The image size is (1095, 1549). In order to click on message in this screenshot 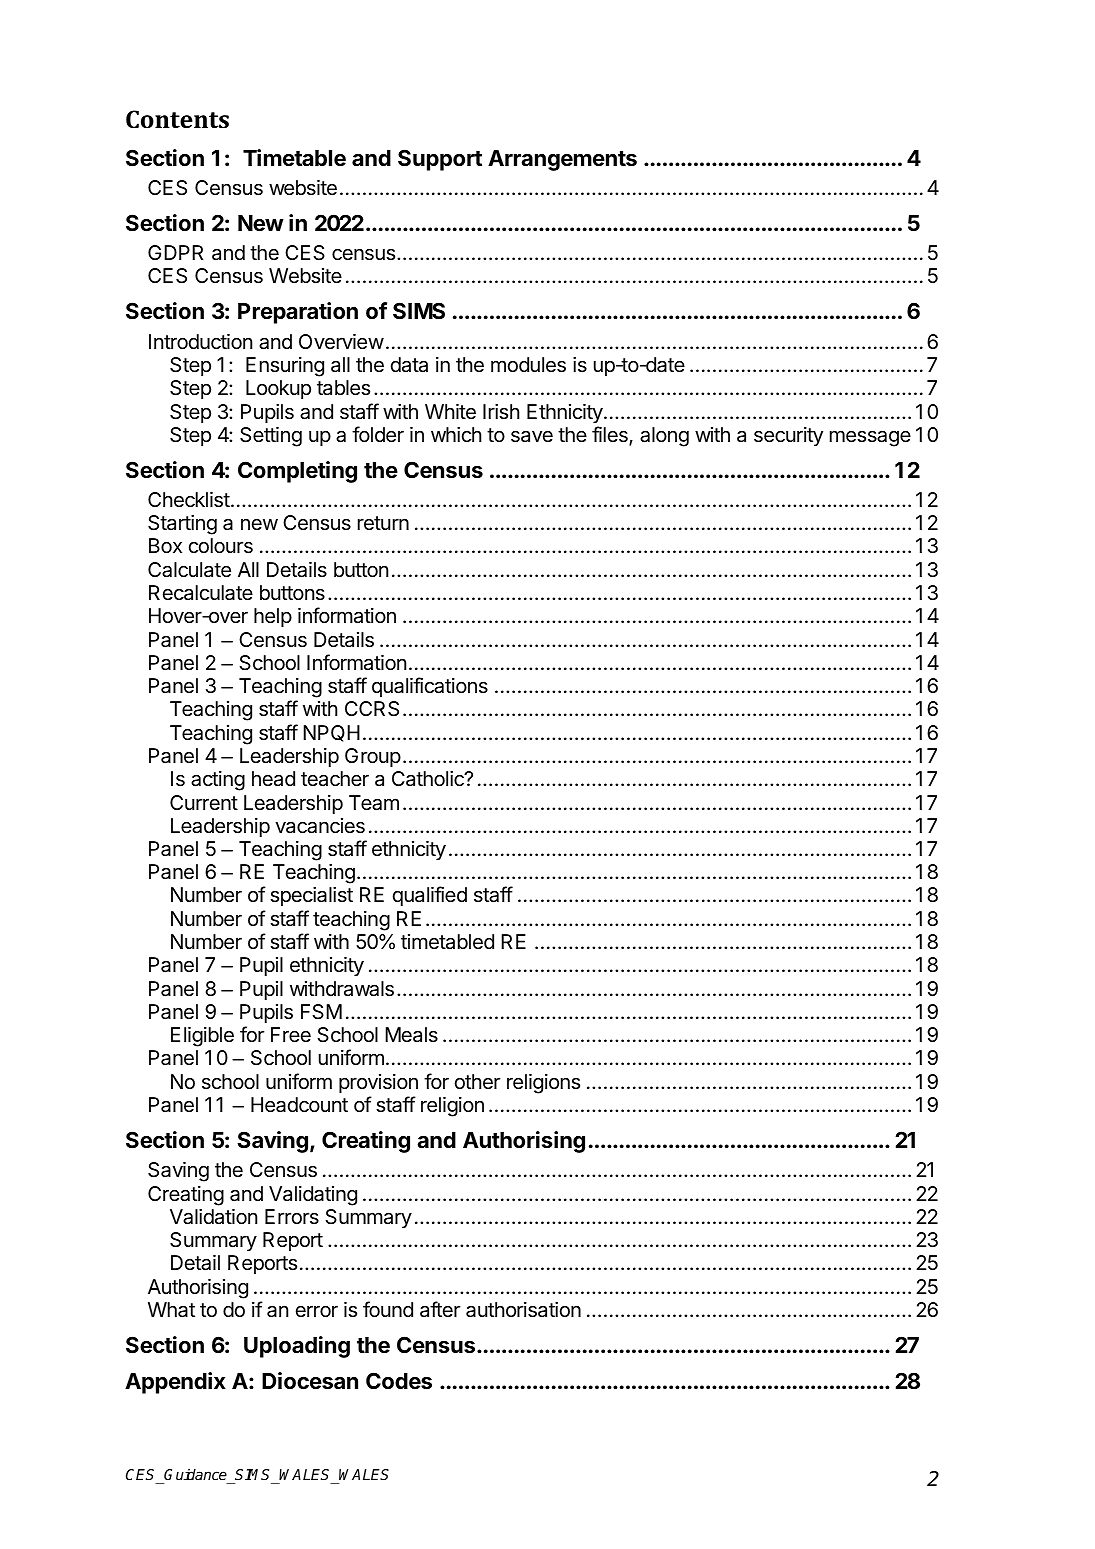, I will do `click(870, 438)`.
